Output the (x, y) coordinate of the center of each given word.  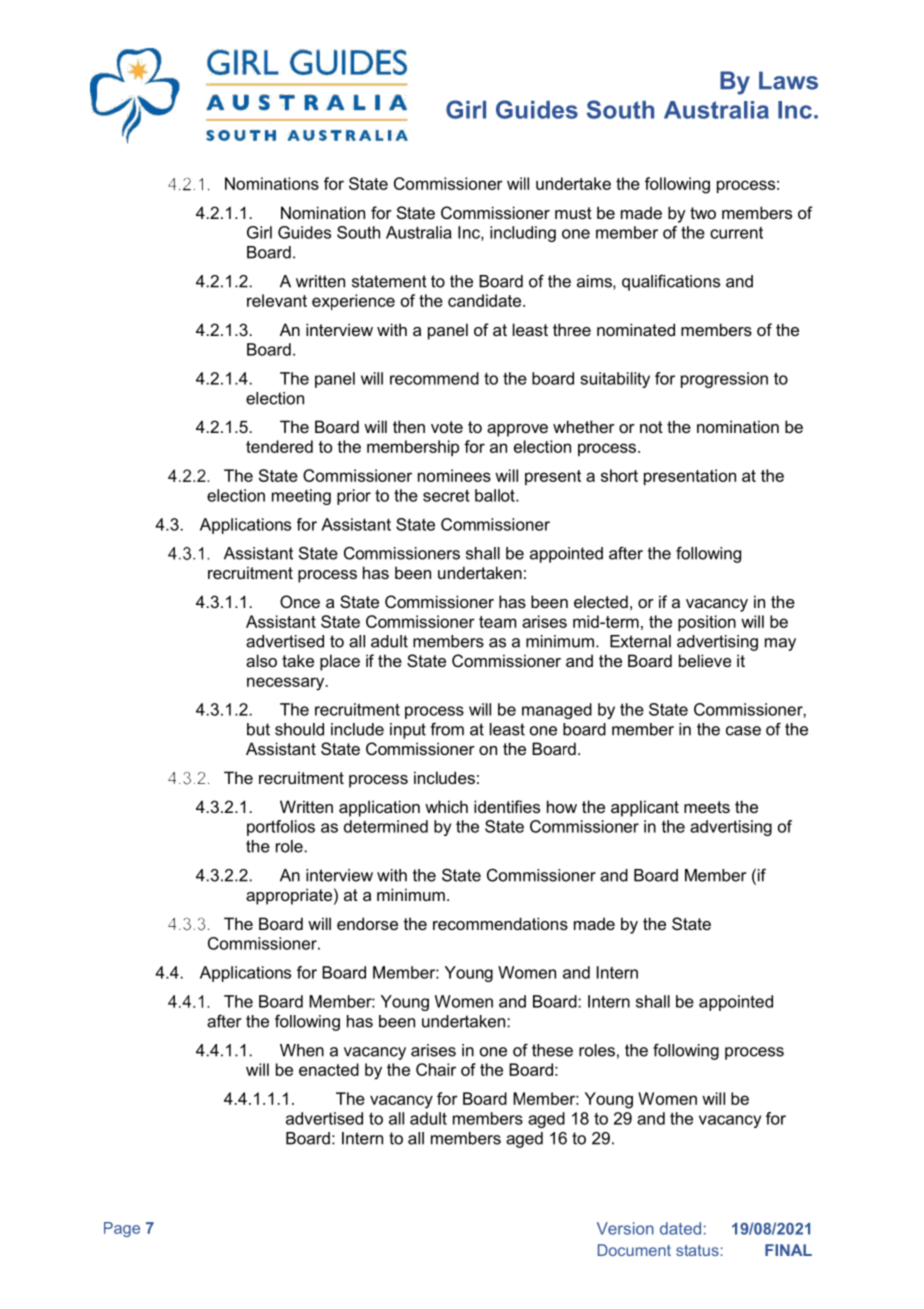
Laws (788, 80)
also (261, 660)
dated (680, 1228)
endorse (367, 923)
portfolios (281, 828)
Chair (436, 1069)
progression (724, 380)
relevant (277, 300)
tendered (279, 446)
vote (447, 427)
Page (122, 1229)
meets (707, 807)
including (523, 234)
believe (705, 660)
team (497, 622)
